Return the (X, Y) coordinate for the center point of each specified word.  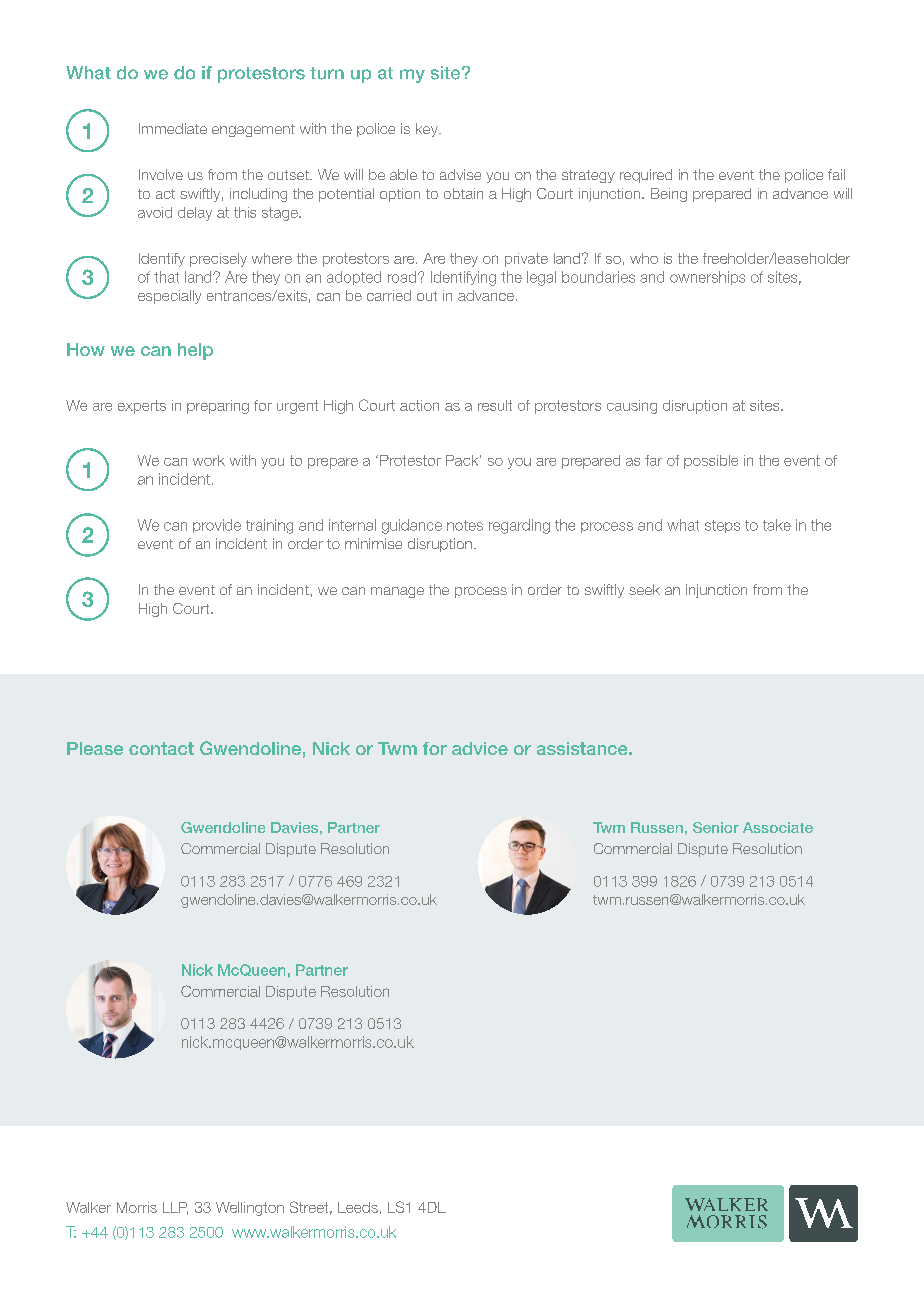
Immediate (173, 128)
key (428, 130)
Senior (716, 827)
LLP (175, 1208)
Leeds (358, 1207)
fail (836, 174)
